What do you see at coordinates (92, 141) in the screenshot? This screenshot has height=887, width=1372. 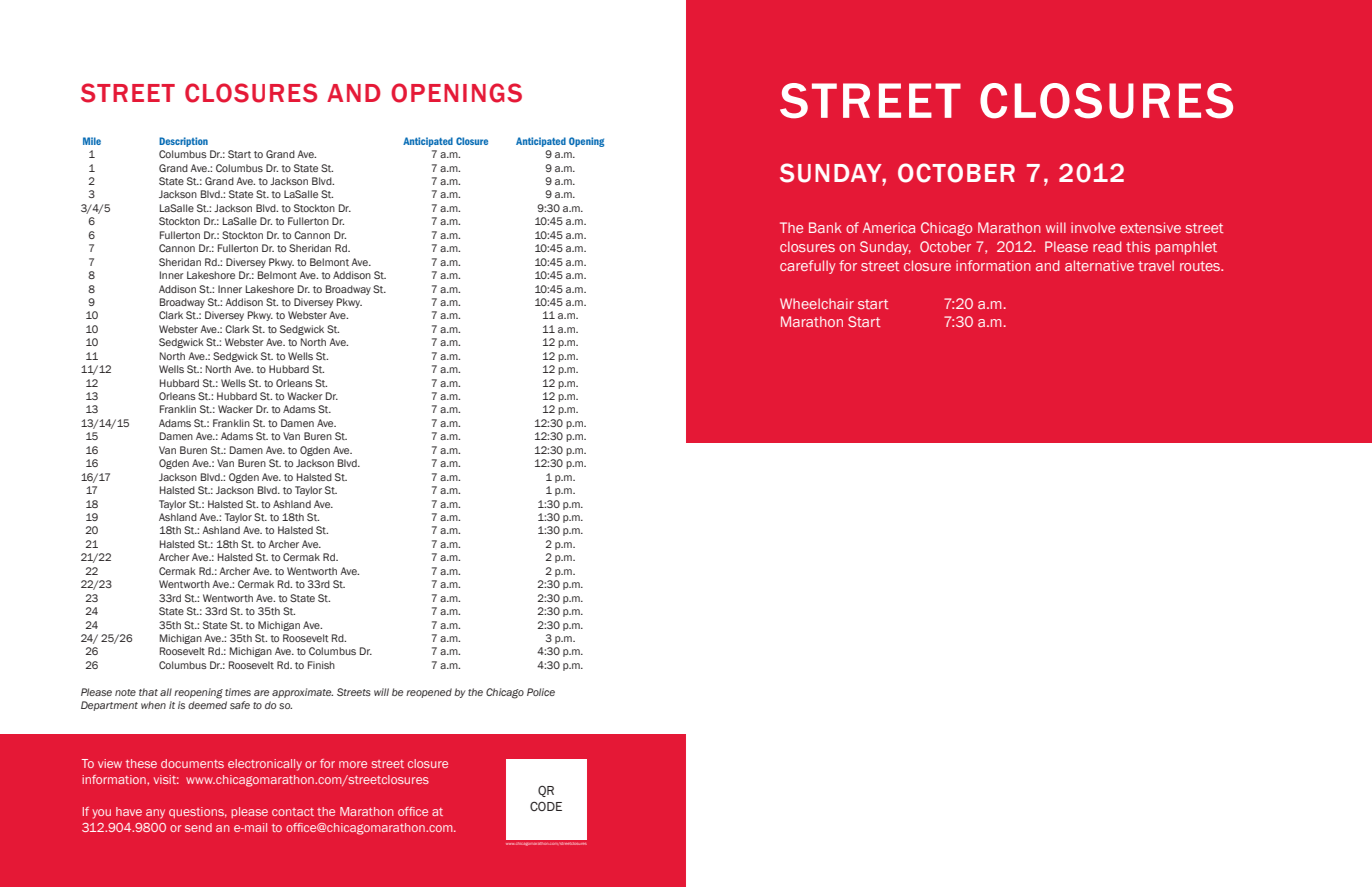 I see `Mile` at bounding box center [92, 141].
